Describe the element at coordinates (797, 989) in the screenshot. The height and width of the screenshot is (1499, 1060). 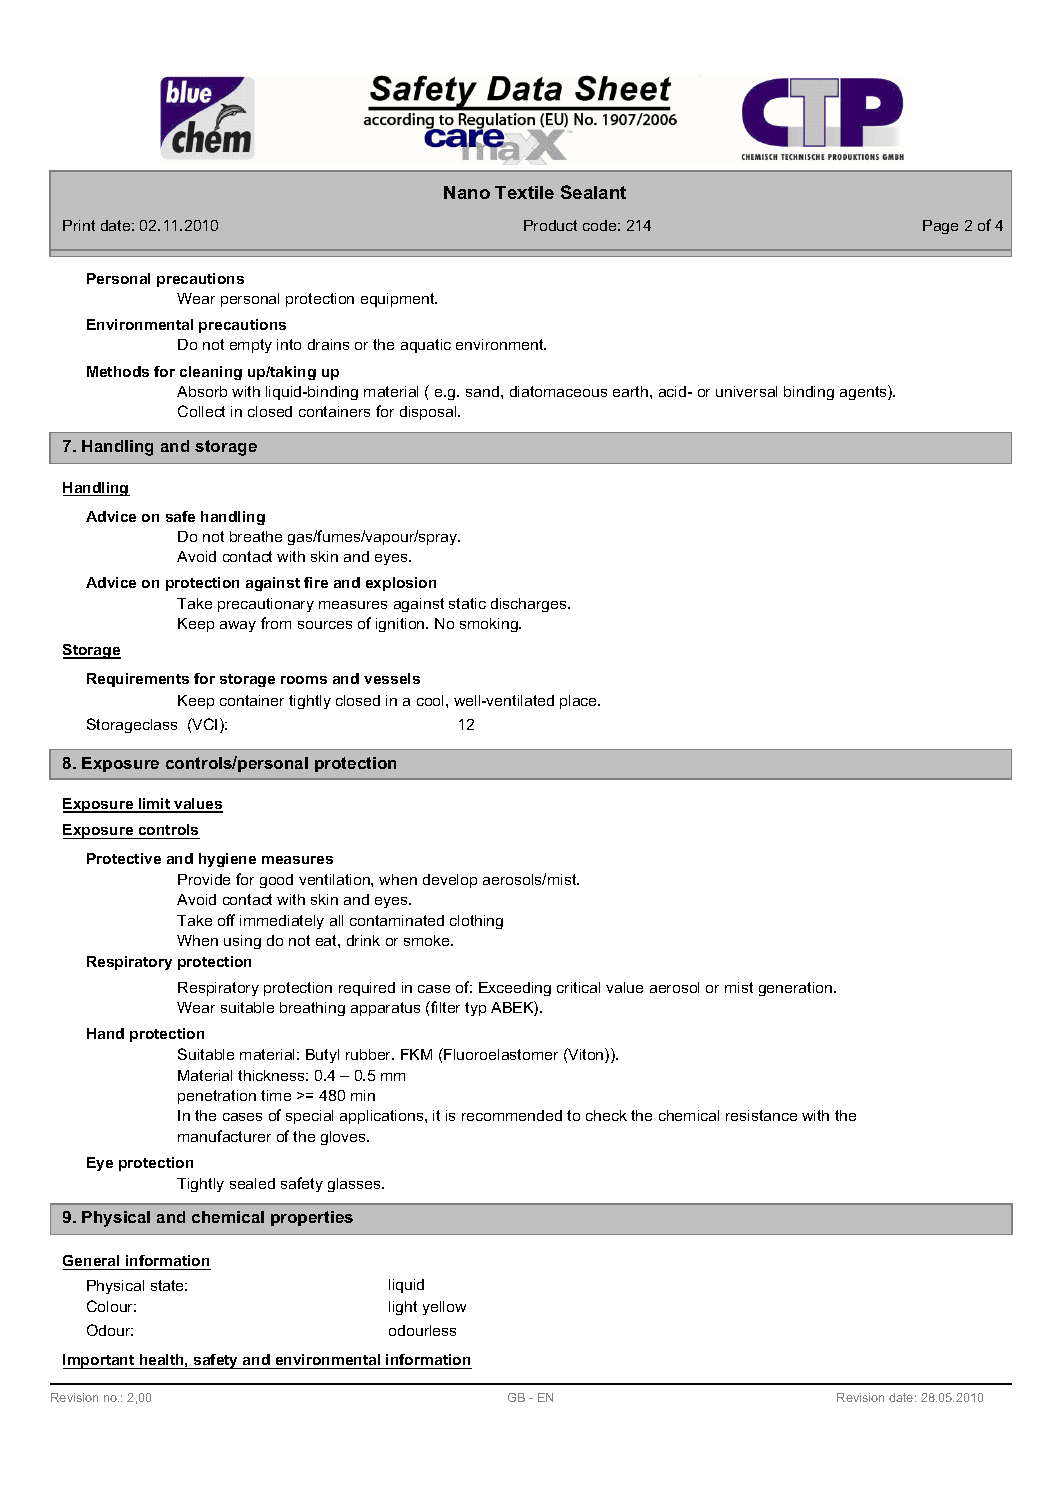
I see `generation` at that location.
